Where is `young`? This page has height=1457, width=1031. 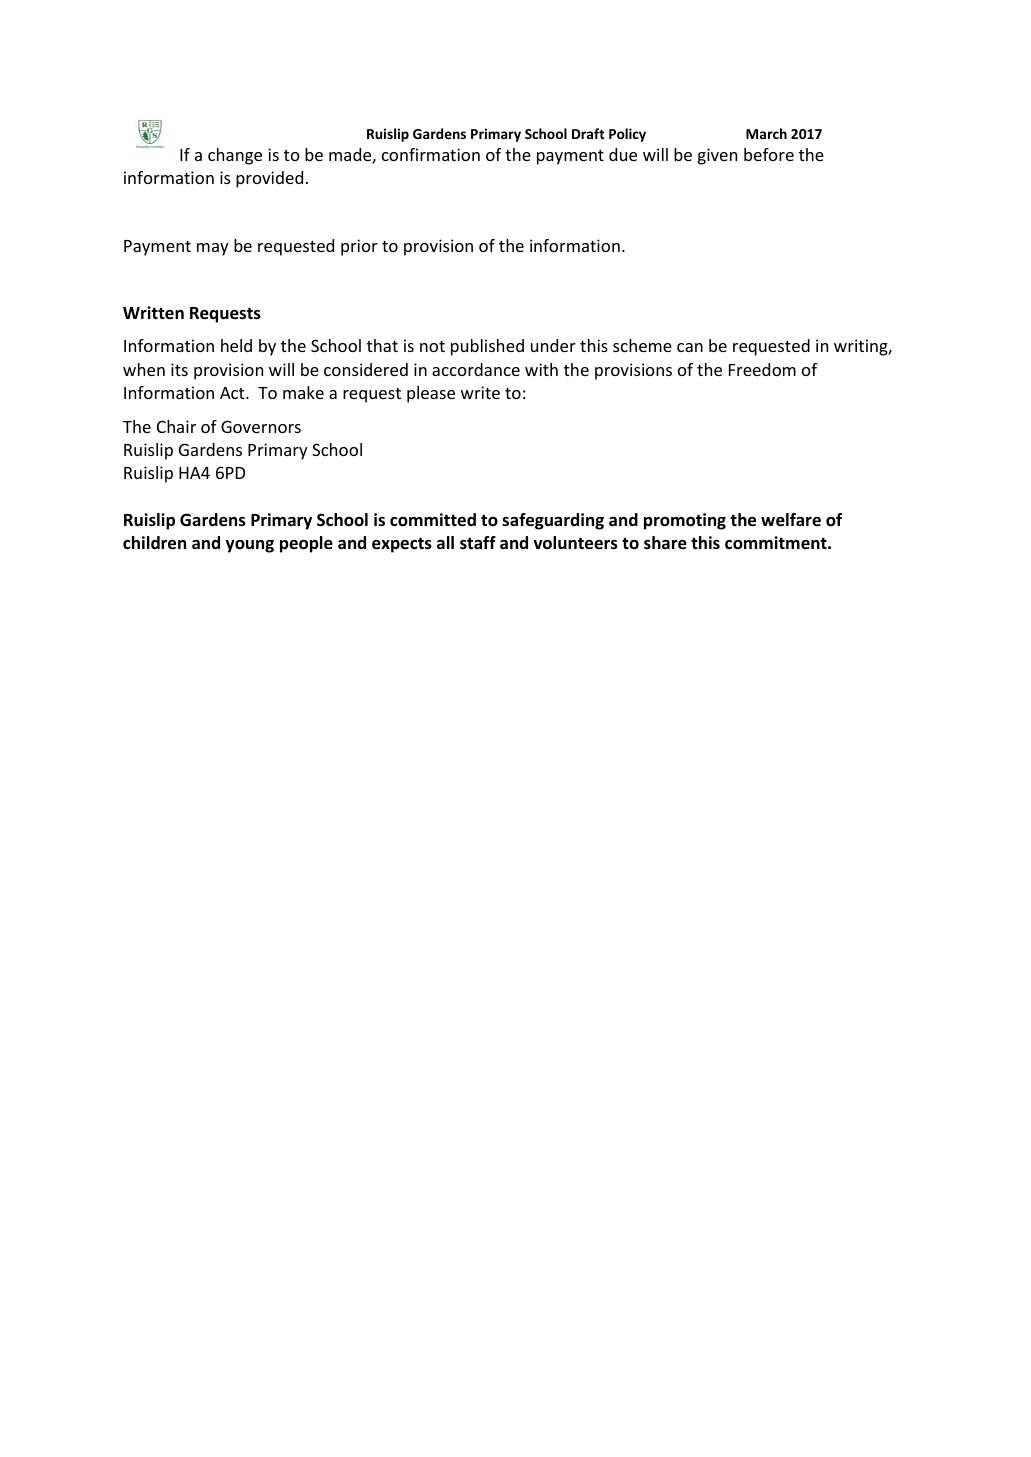 young is located at coordinates (249, 546).
